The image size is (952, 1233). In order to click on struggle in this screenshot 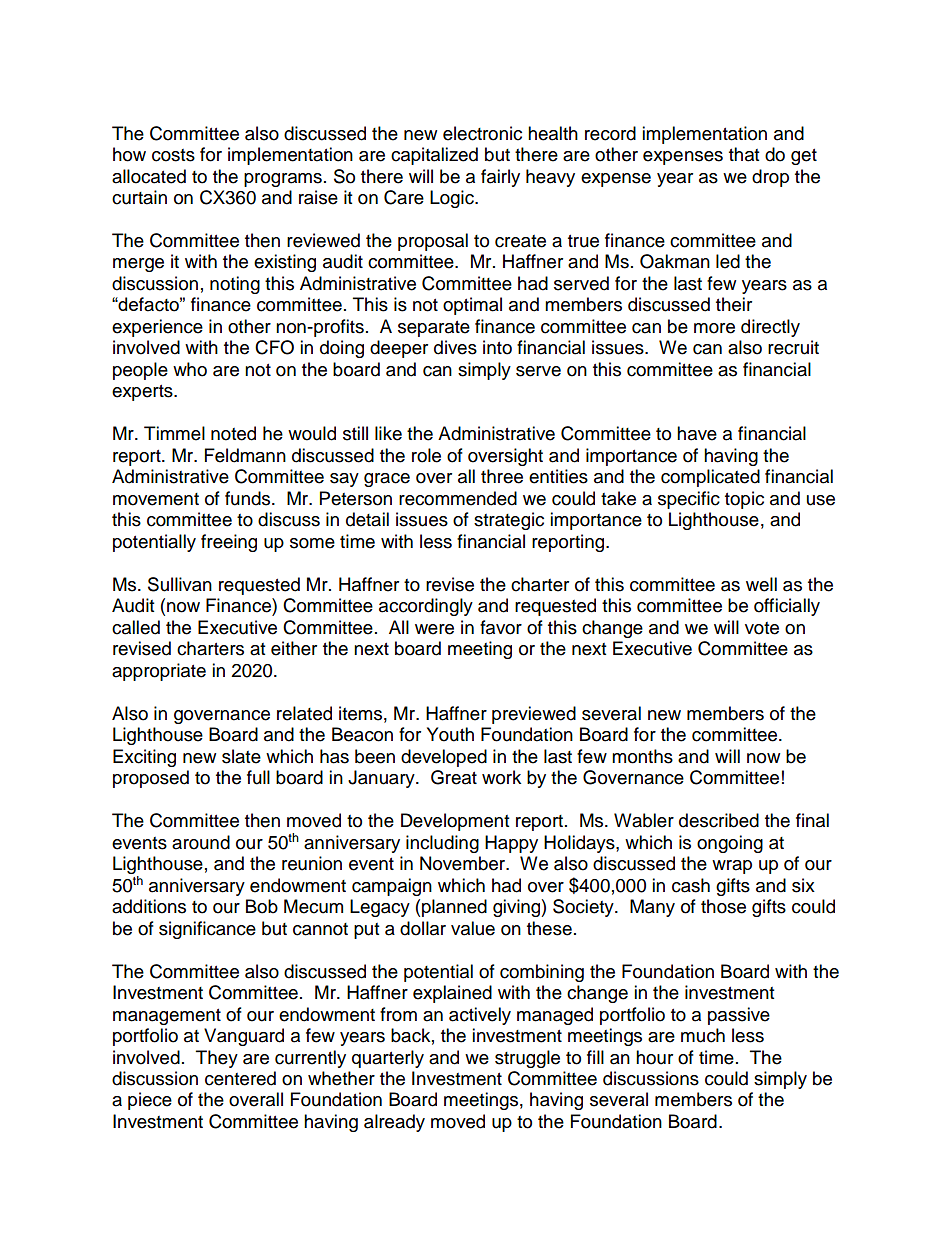, I will do `click(527, 1059)`.
